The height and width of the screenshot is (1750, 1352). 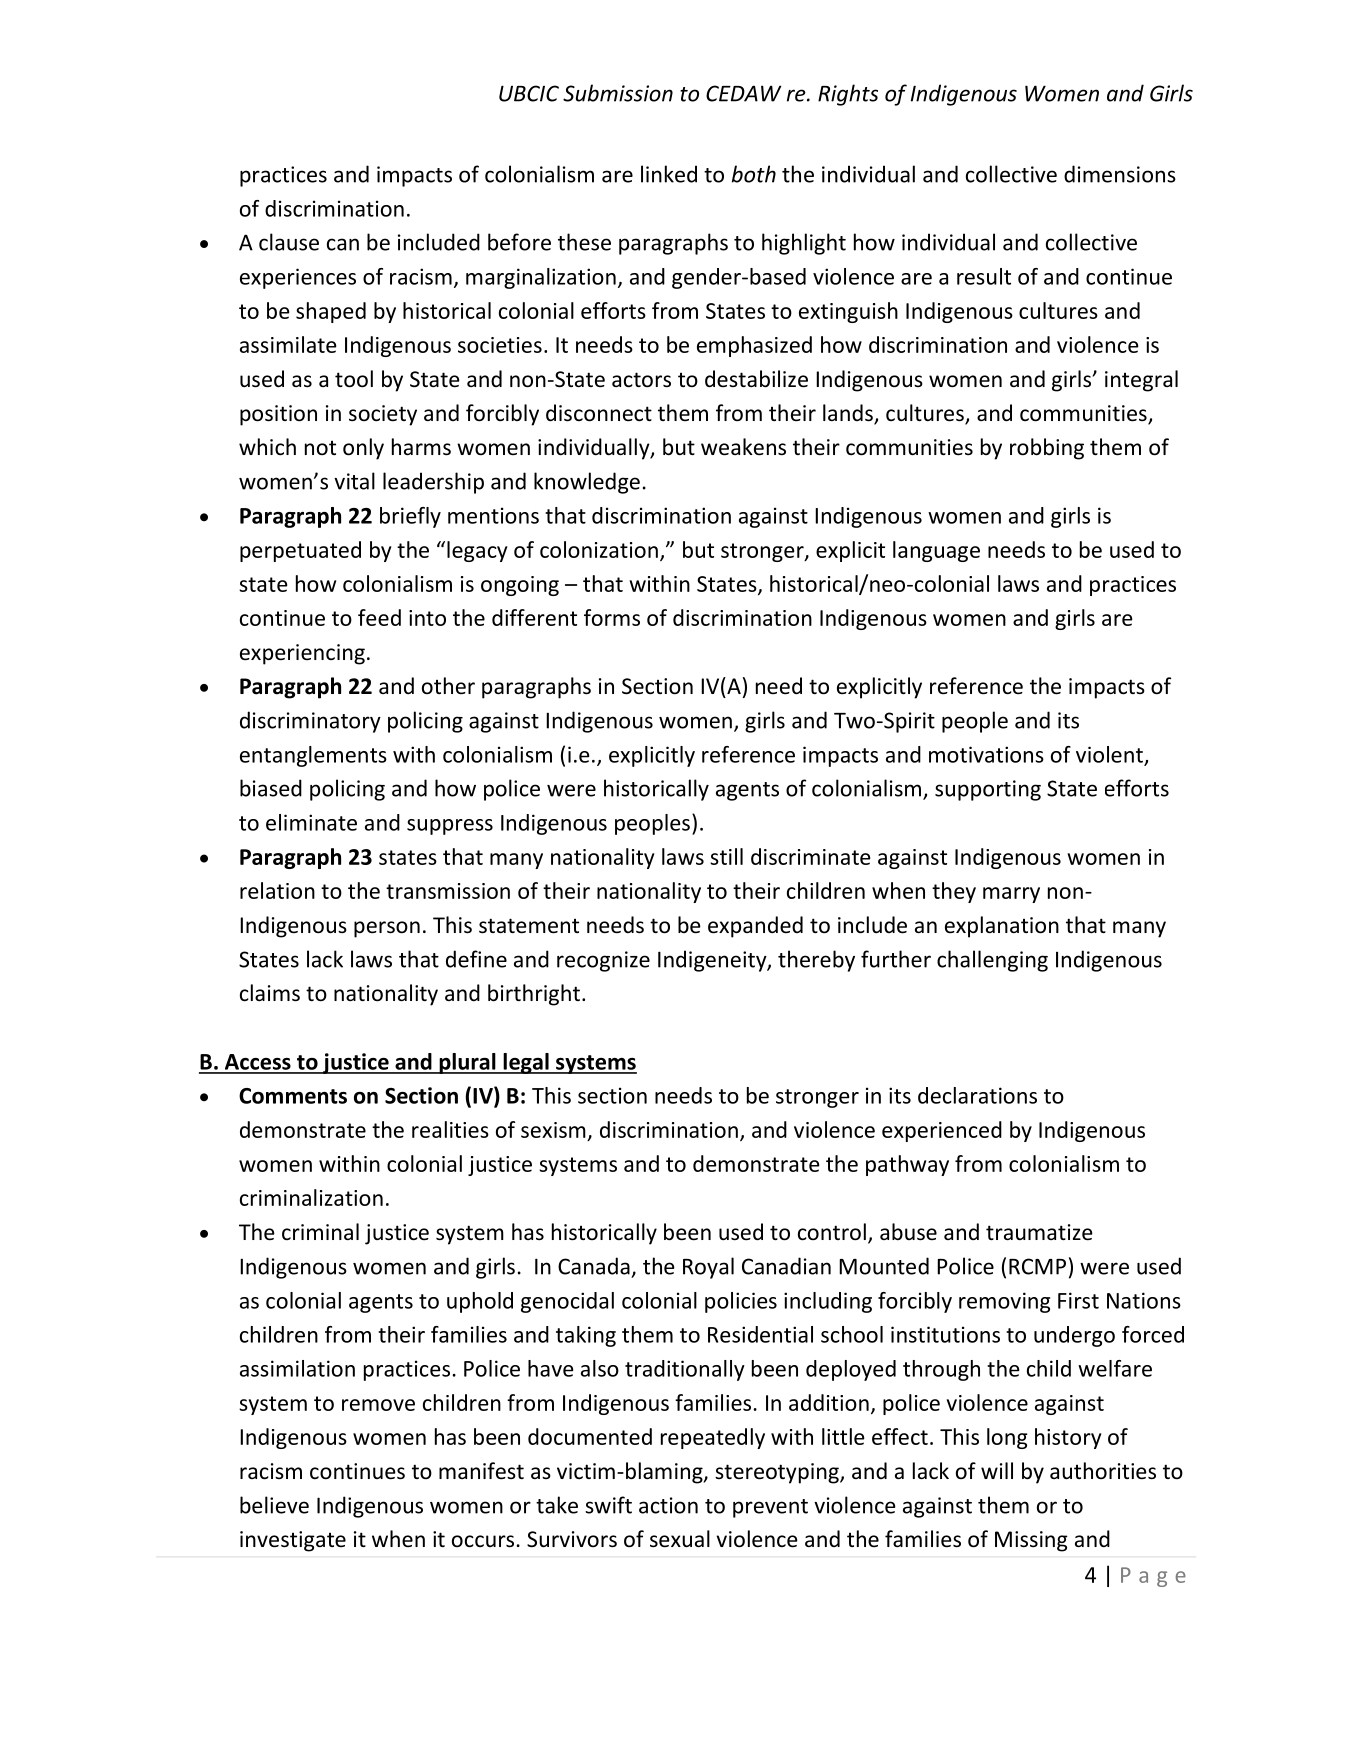 I want to click on clause, so click(x=289, y=242).
